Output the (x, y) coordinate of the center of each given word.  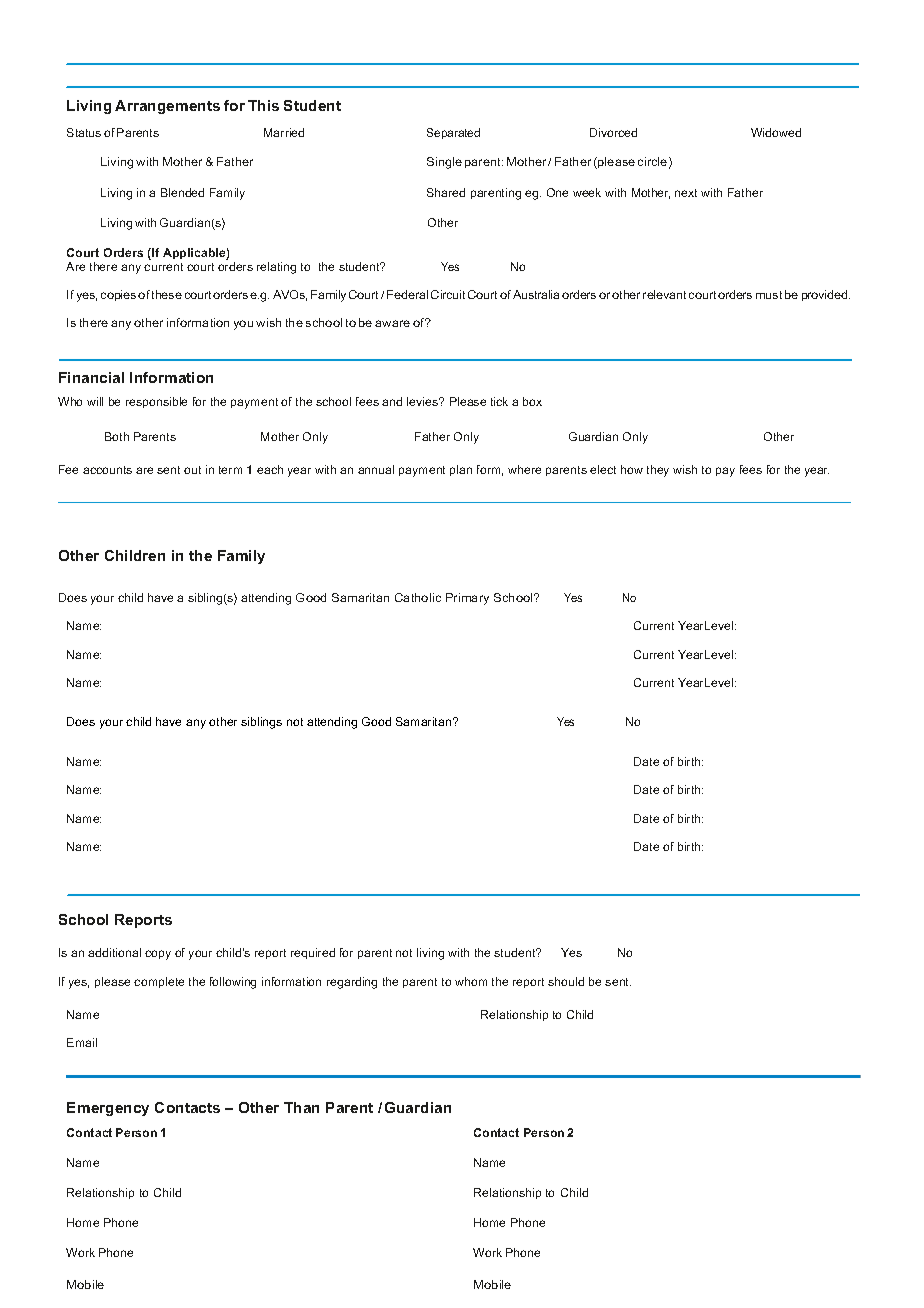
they (658, 471)
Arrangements (167, 107)
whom (471, 981)
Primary (467, 599)
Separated (453, 133)
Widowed (776, 132)
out (192, 470)
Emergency (108, 1109)
